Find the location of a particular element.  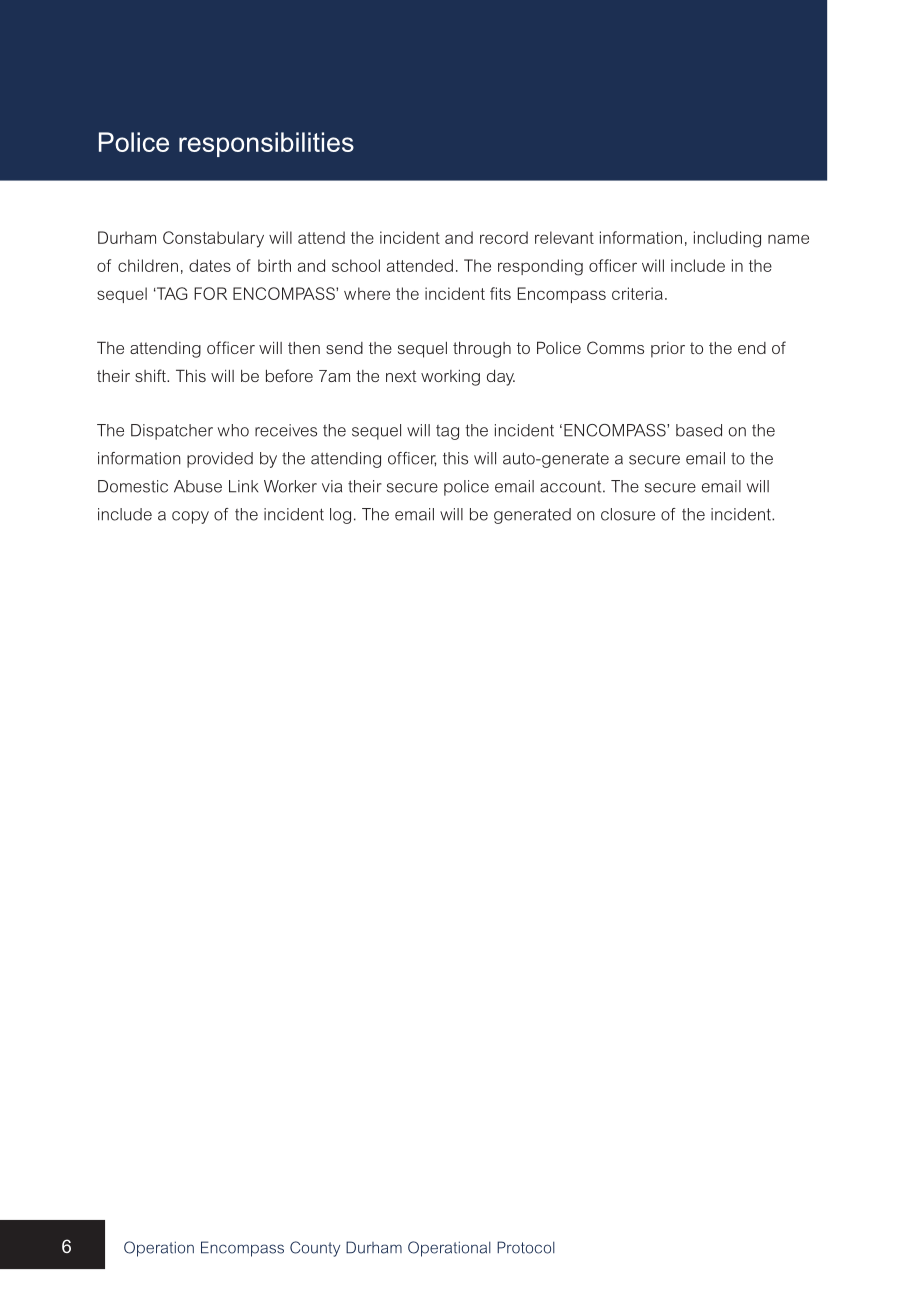

who is located at coordinates (233, 430).
